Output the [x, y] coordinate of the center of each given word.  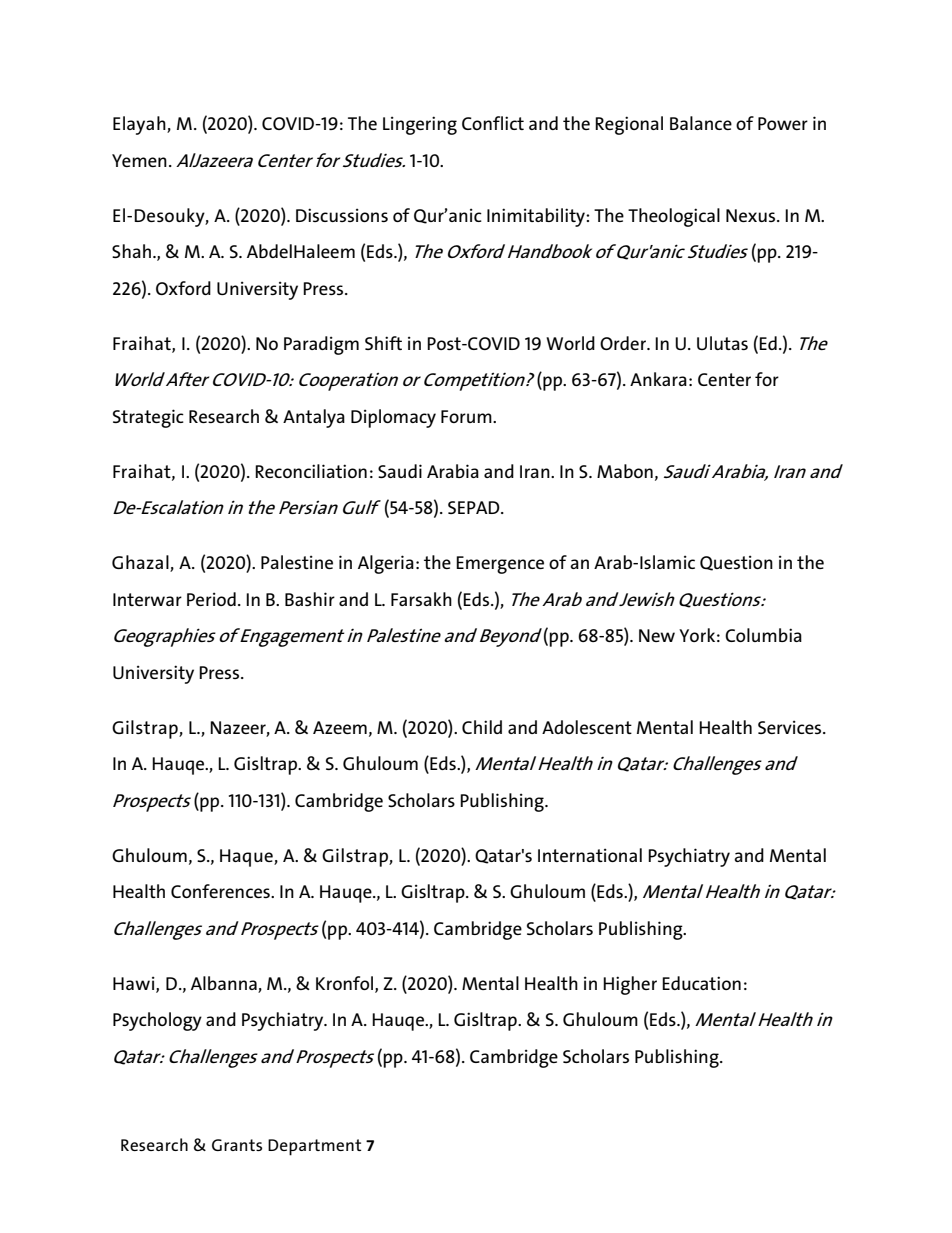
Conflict [493, 123]
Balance [701, 123]
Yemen [139, 160]
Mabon [625, 471]
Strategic [148, 418]
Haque [247, 858]
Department [314, 1147]
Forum [467, 416]
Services [791, 727]
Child [482, 727]
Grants [237, 1145]
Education [701, 983]
